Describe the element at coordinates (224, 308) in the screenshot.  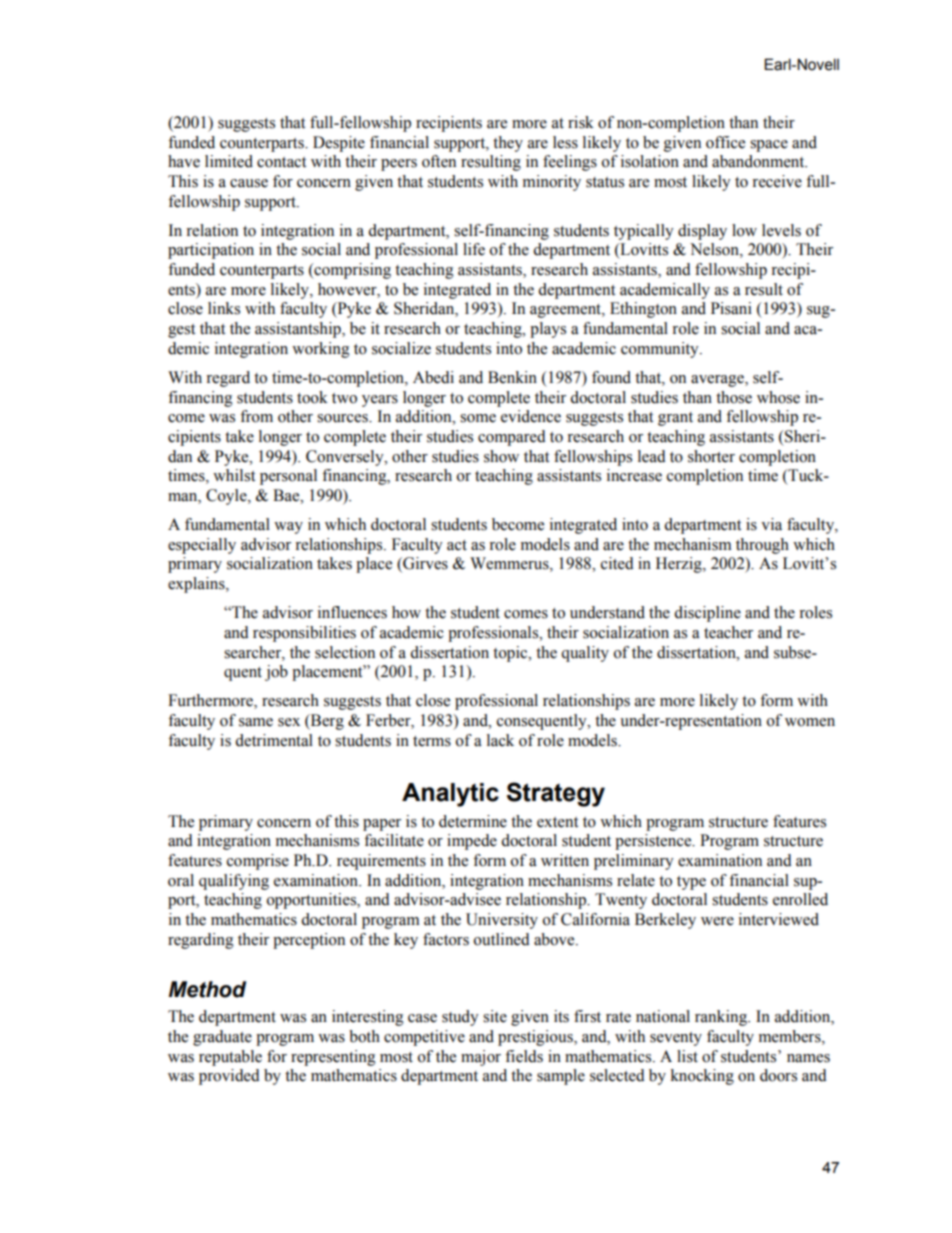
I see `links` at that location.
